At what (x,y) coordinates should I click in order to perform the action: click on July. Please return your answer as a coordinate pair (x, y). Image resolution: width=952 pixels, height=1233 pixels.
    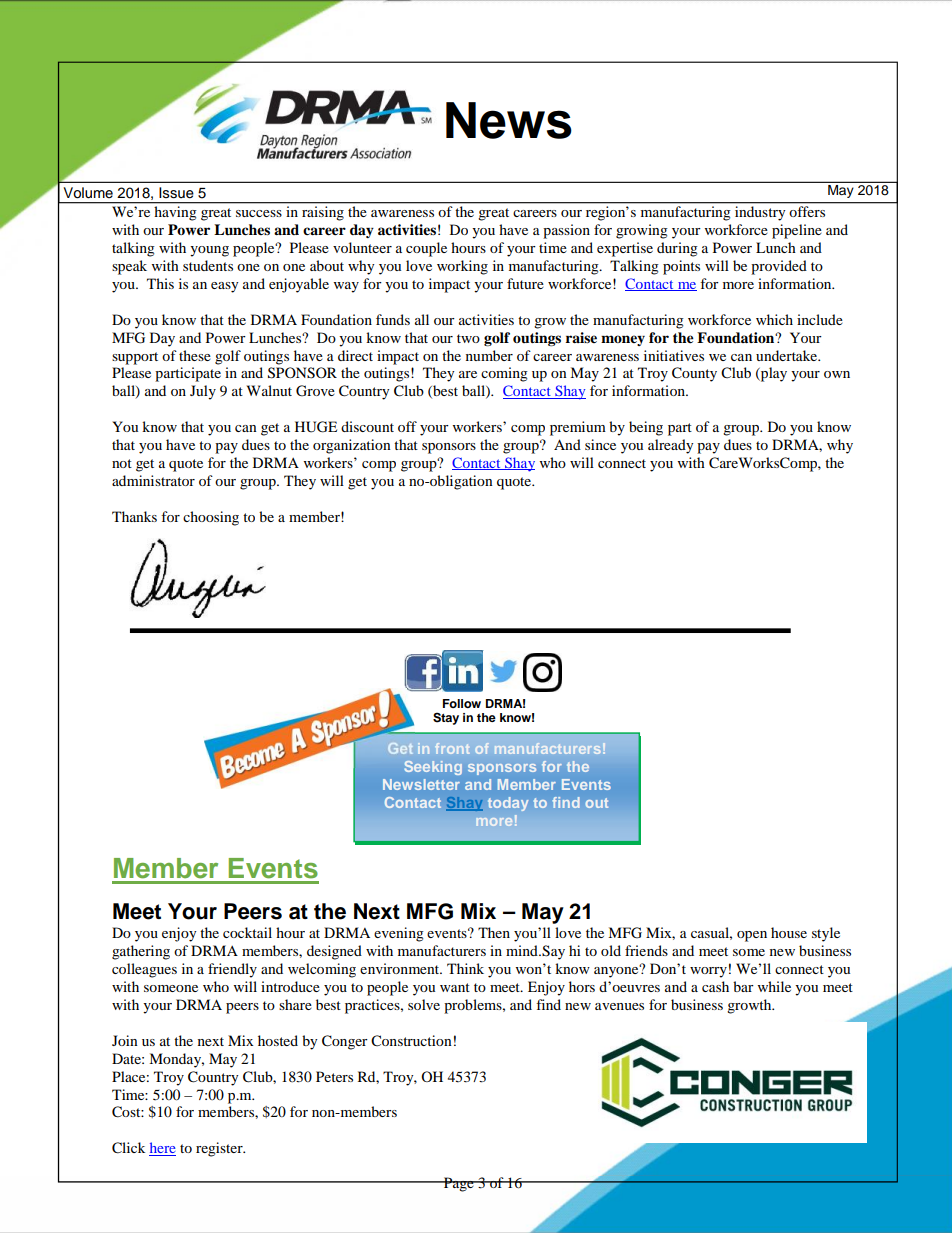
    Looking at the image, I should click on (203, 392).
